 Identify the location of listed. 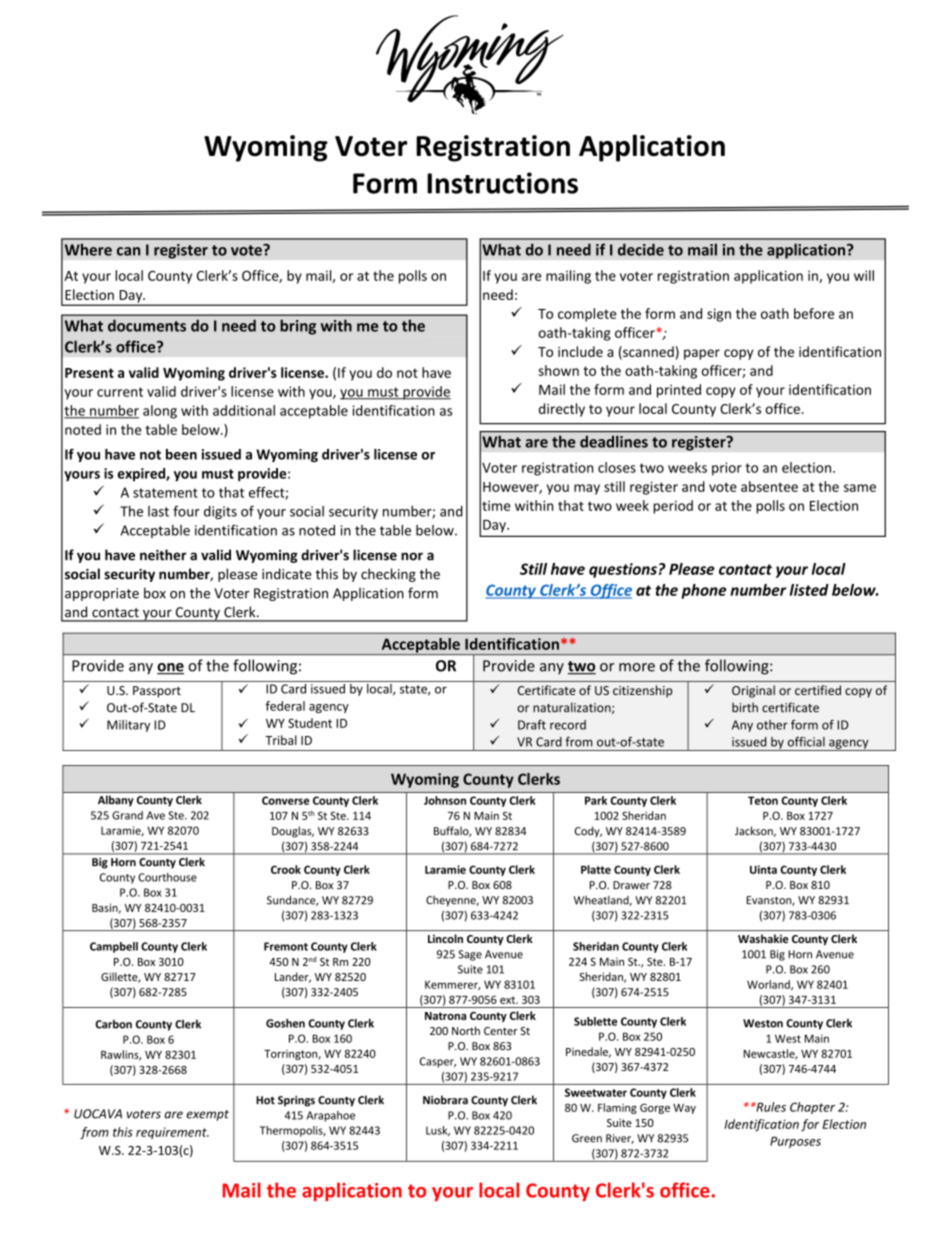
(809, 590).
